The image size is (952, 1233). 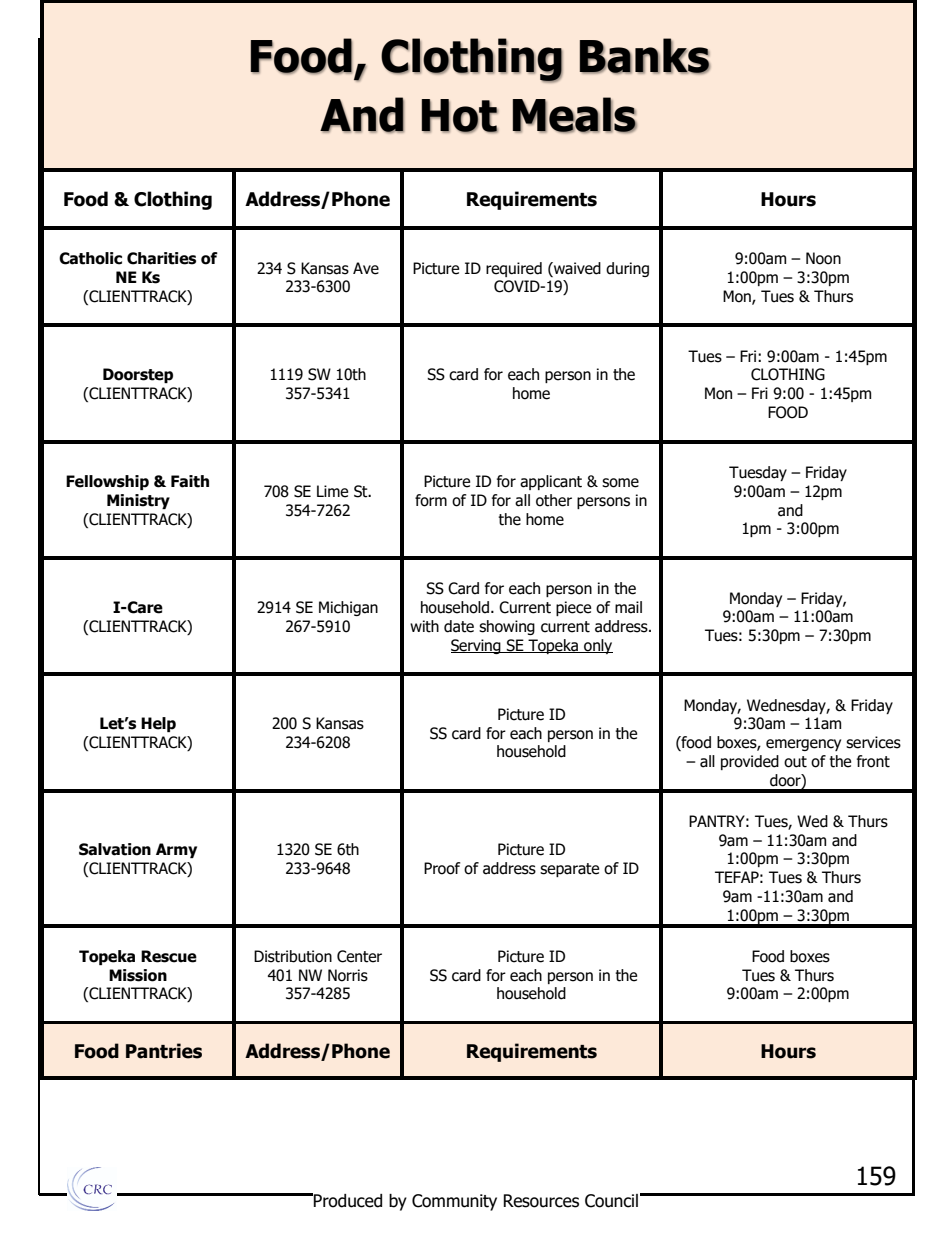 I want to click on Banks, so click(x=645, y=56).
